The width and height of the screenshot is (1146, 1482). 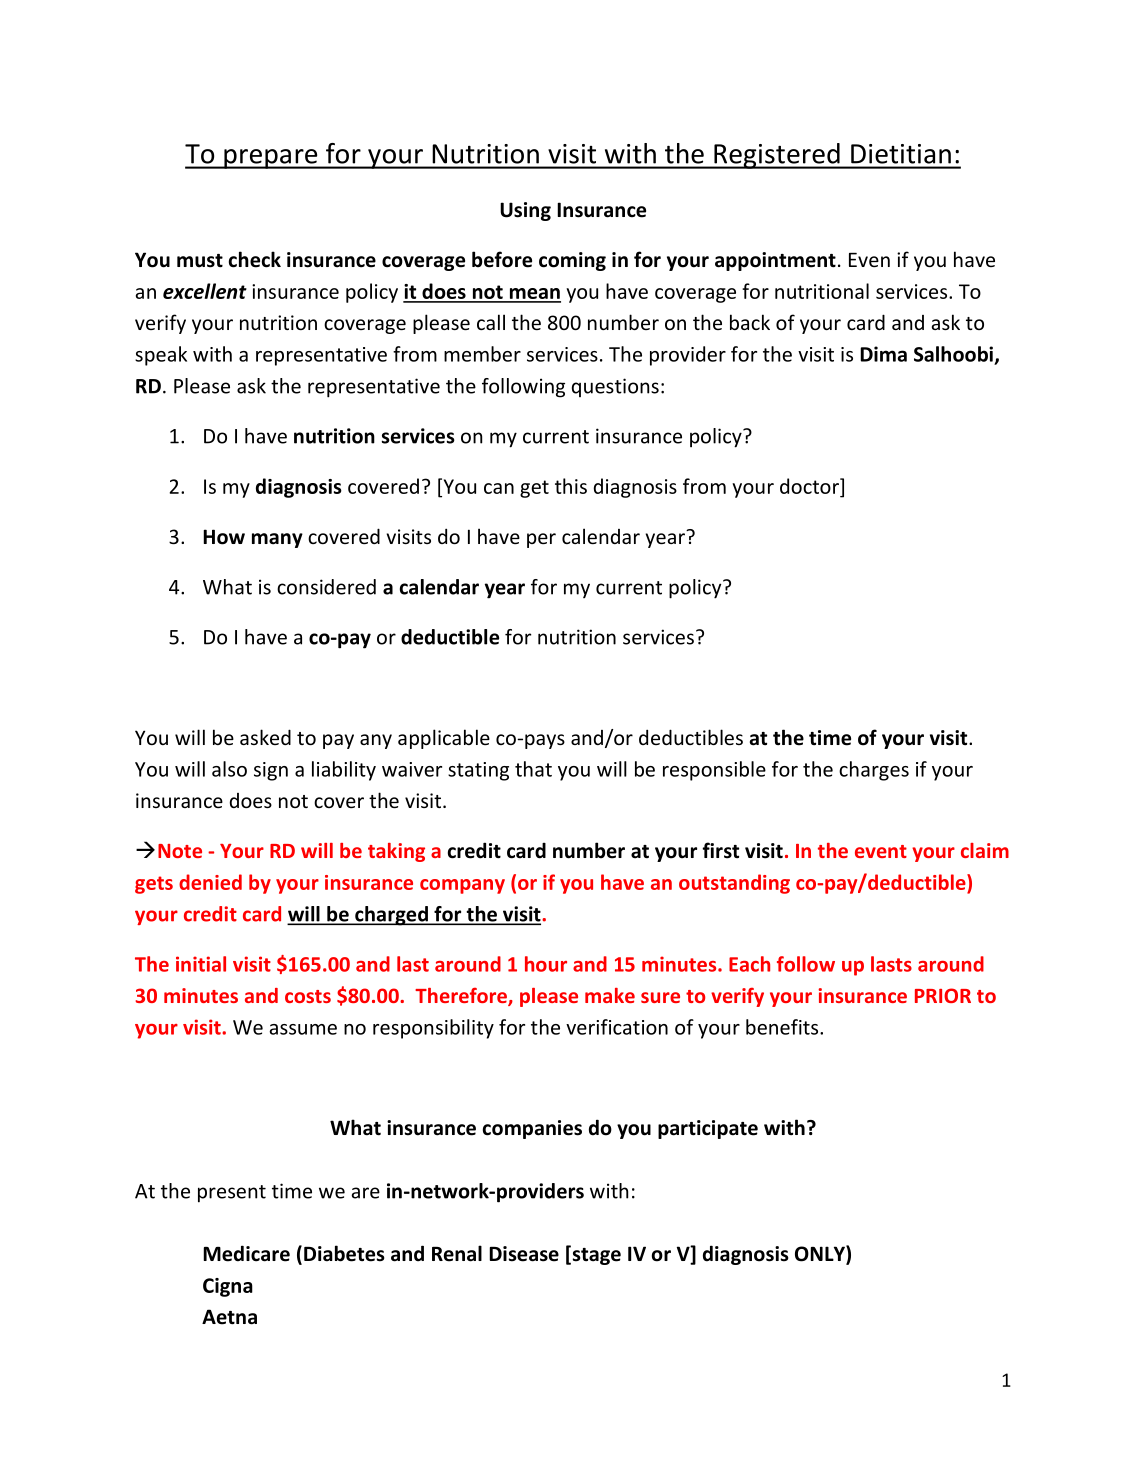 I want to click on PRIOR, so click(x=943, y=995).
